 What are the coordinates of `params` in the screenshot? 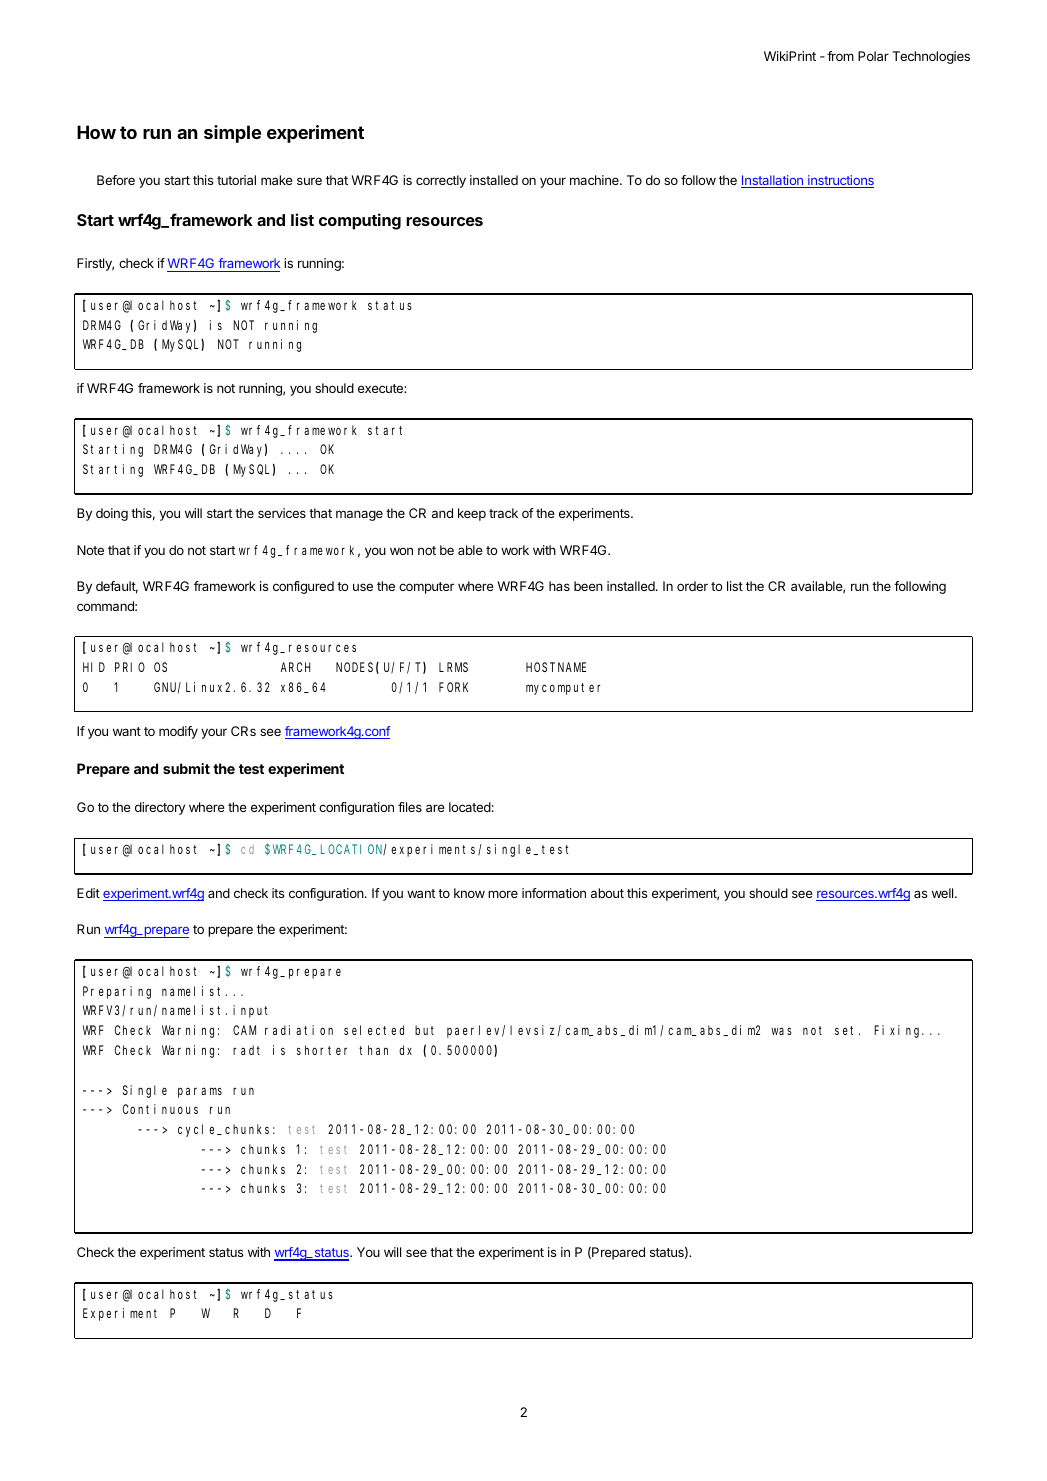 It's located at (200, 1092).
